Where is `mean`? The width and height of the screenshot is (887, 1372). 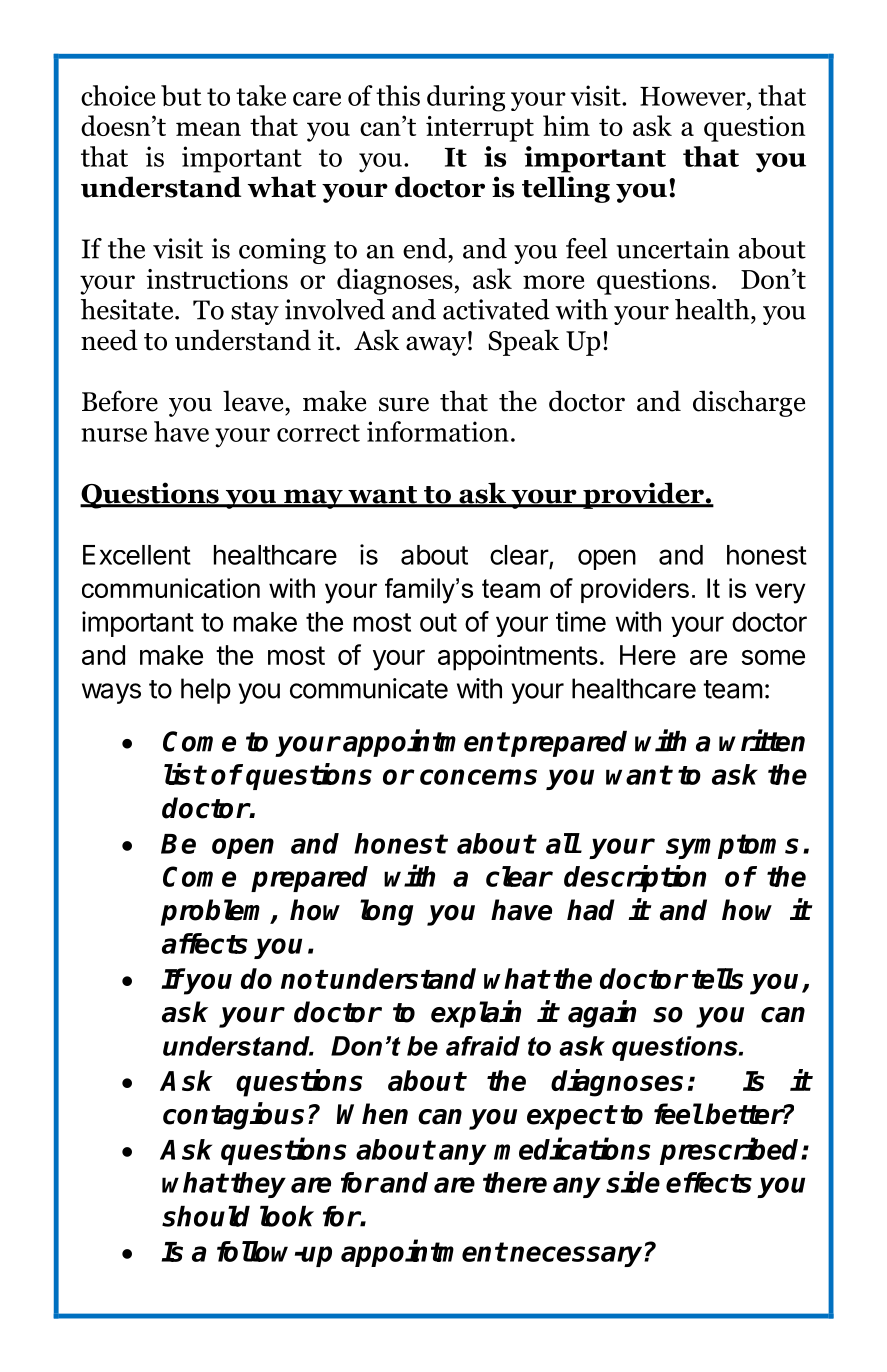
mean is located at coordinates (208, 129).
